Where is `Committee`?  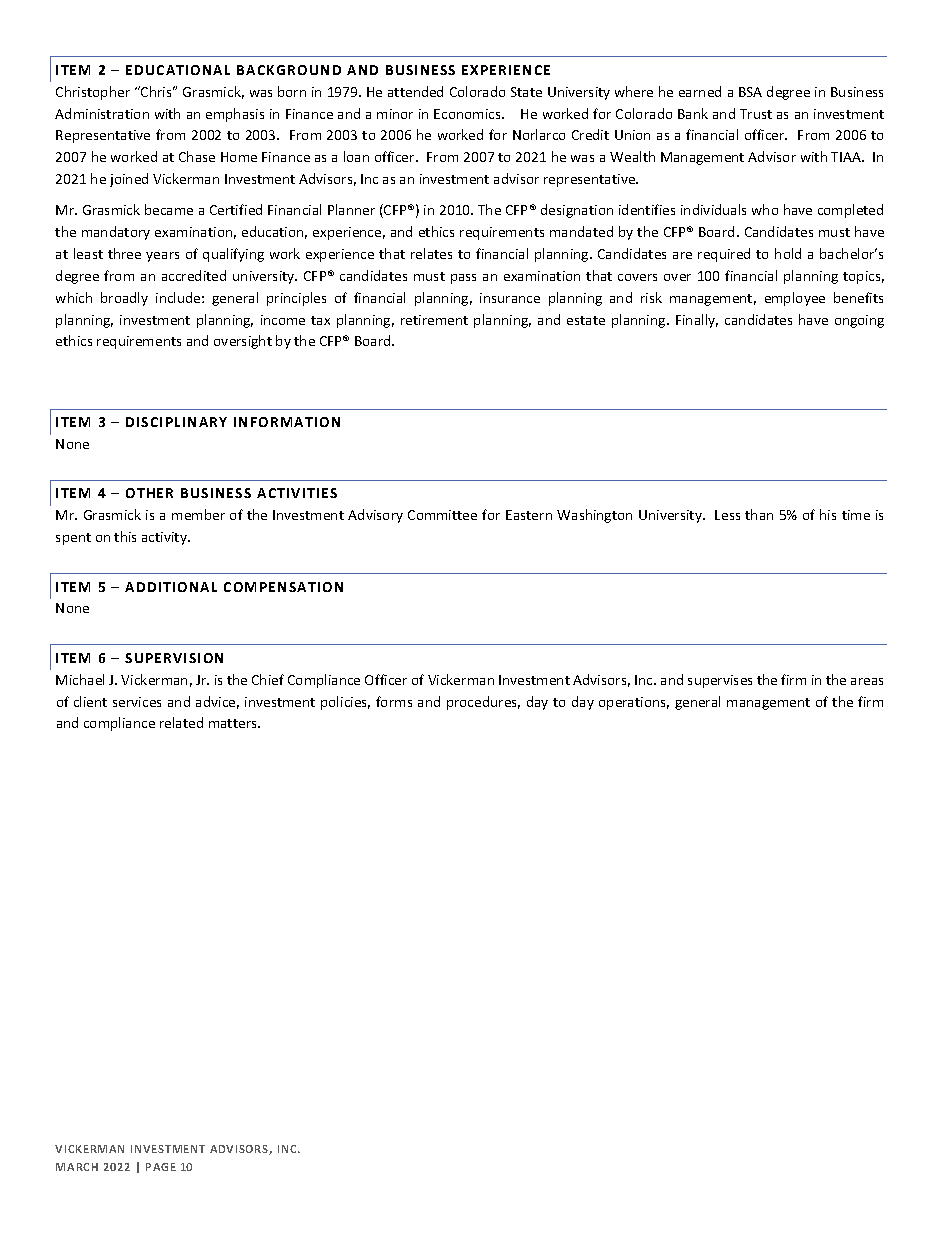 Committee is located at coordinates (442, 515).
